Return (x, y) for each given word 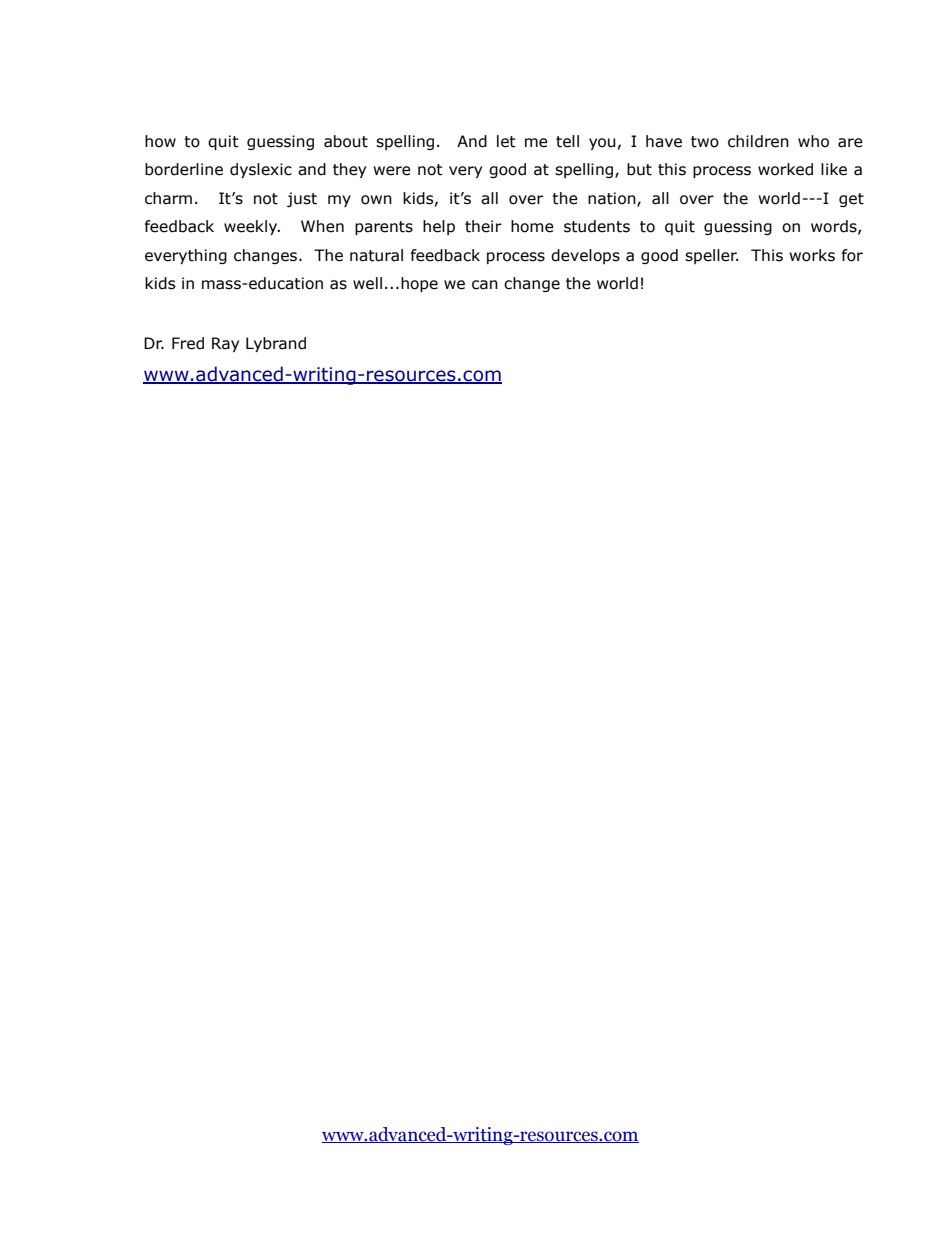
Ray (225, 344)
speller (711, 256)
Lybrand (276, 344)
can (485, 285)
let (506, 141)
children (758, 141)
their (483, 226)
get (851, 200)
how (160, 141)
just (302, 199)
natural (376, 255)
